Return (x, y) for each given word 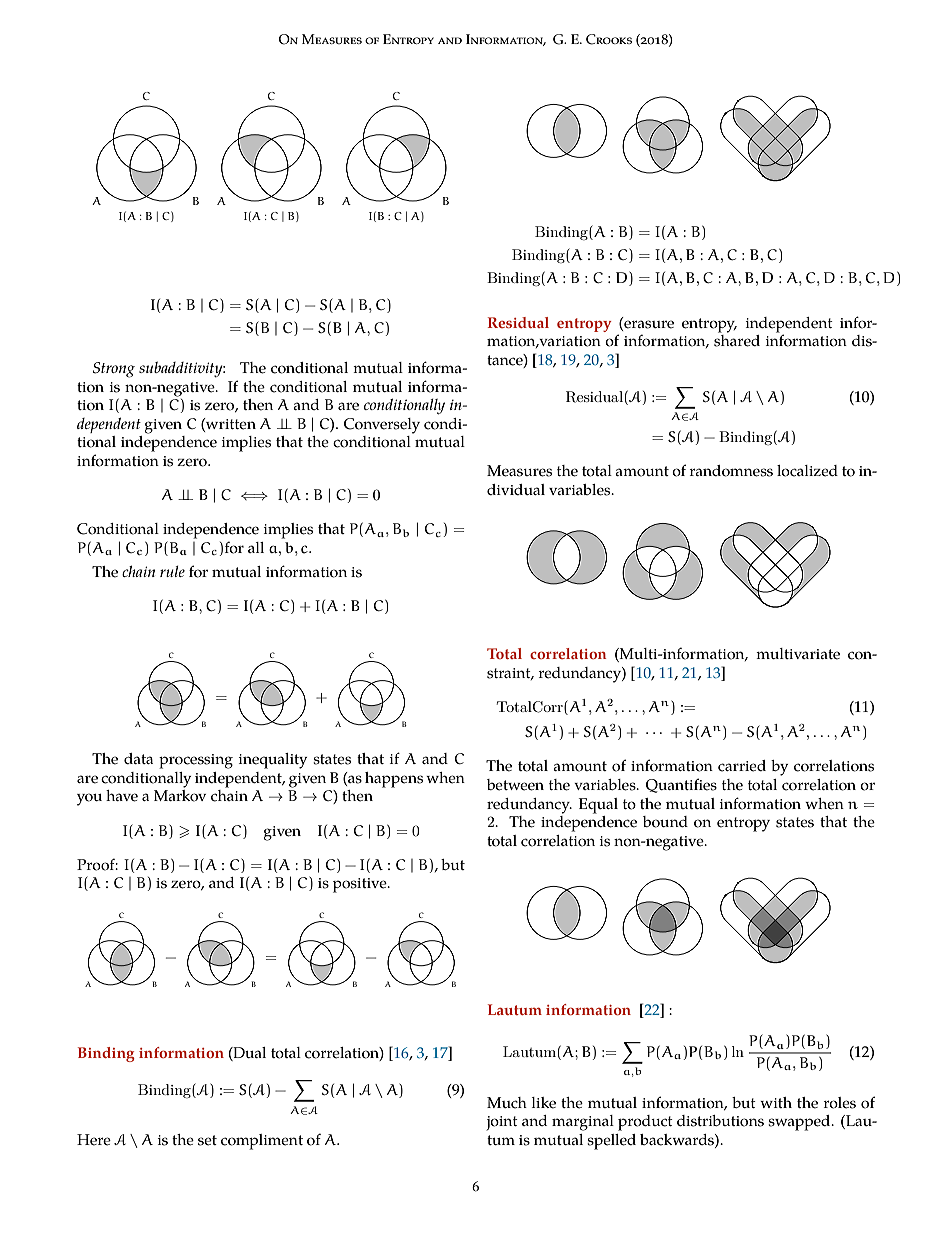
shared (737, 341)
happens (394, 780)
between (515, 785)
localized (807, 471)
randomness (731, 471)
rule (172, 571)
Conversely (382, 426)
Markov (180, 796)
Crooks (609, 39)
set (207, 1140)
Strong (114, 370)
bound (665, 822)
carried (742, 766)
